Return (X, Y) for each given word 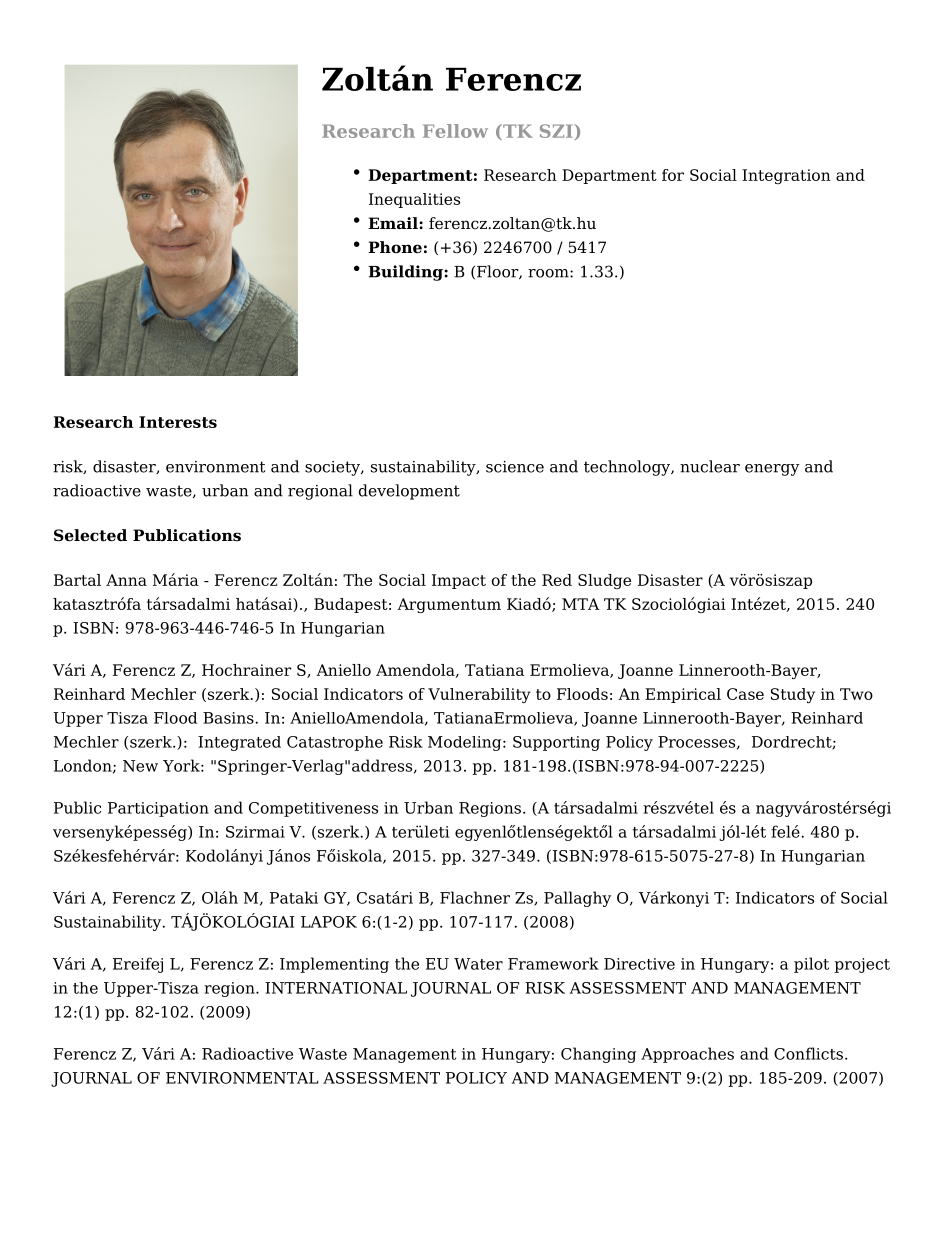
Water (478, 964)
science (515, 467)
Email (394, 223)
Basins (229, 718)
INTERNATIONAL (336, 988)
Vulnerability (479, 695)
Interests (178, 422)
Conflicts (808, 1053)
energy (772, 470)
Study (793, 695)
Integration (786, 176)
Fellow (455, 131)
